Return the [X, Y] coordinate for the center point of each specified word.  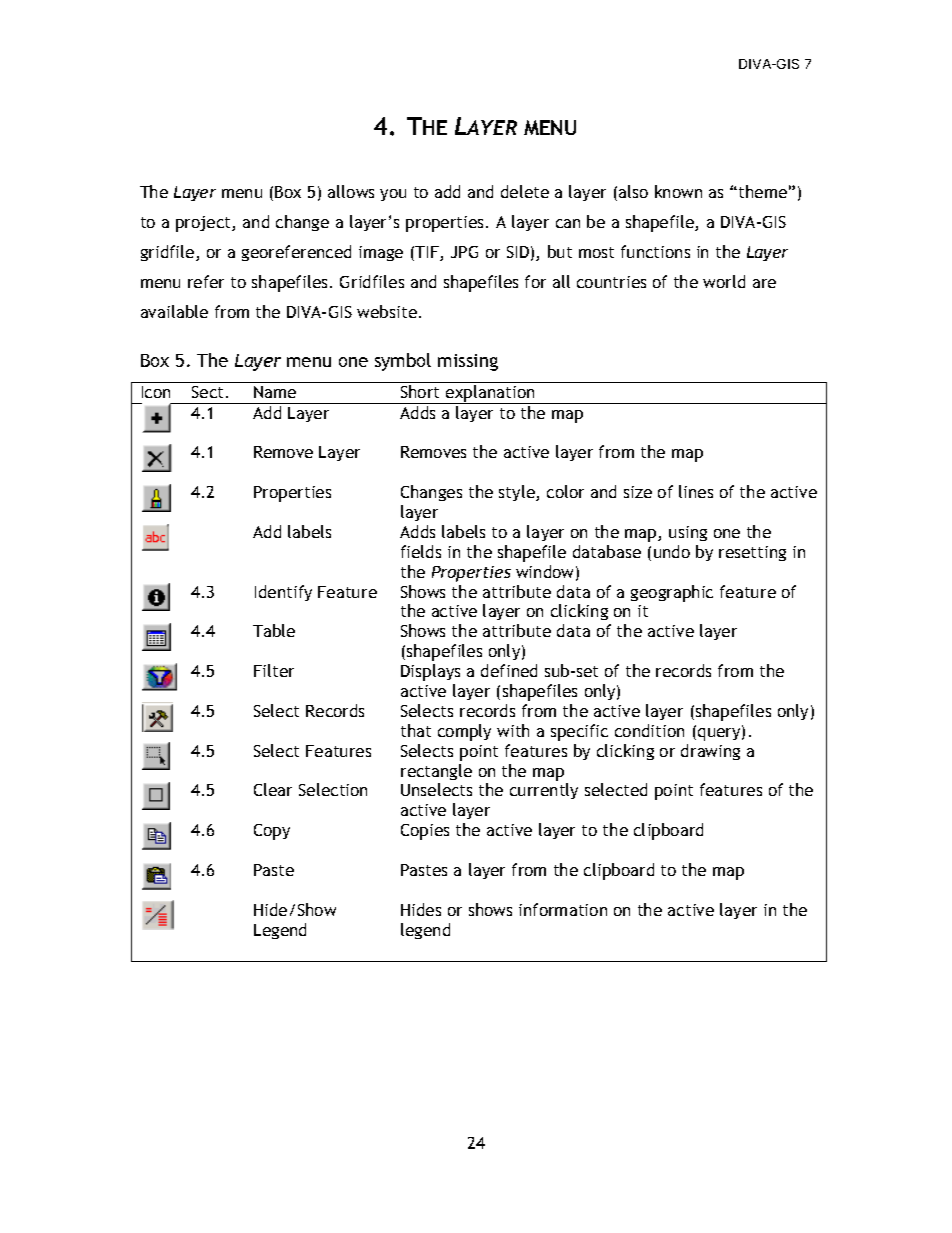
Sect [207, 392]
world [724, 281]
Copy [272, 832]
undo [672, 551]
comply [464, 732]
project [204, 224]
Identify [283, 593]
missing [468, 362]
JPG [464, 252]
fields [421, 551]
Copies [425, 832]
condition [649, 730]
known [678, 191]
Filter [274, 670]
